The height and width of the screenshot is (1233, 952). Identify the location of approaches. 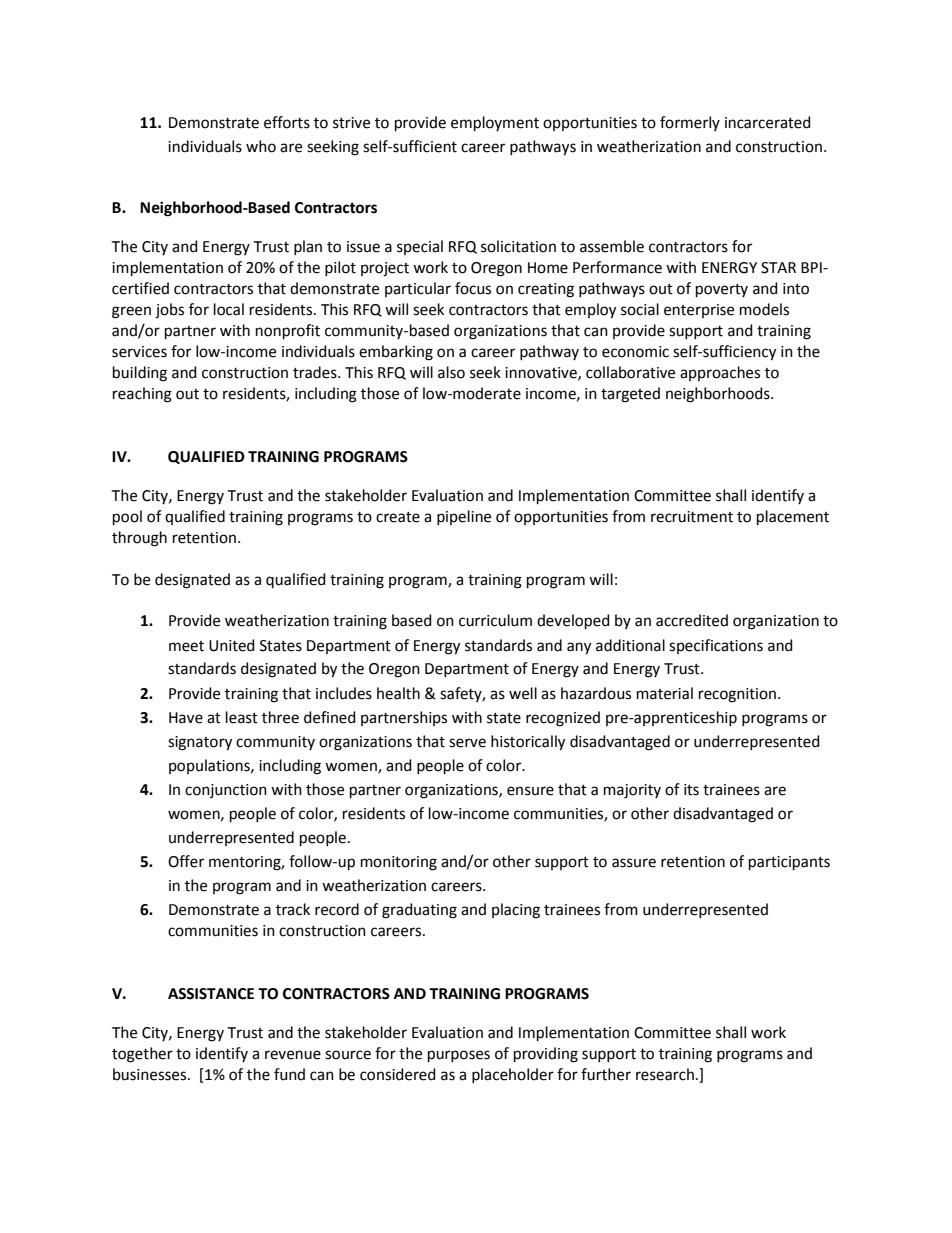
(720, 373).
